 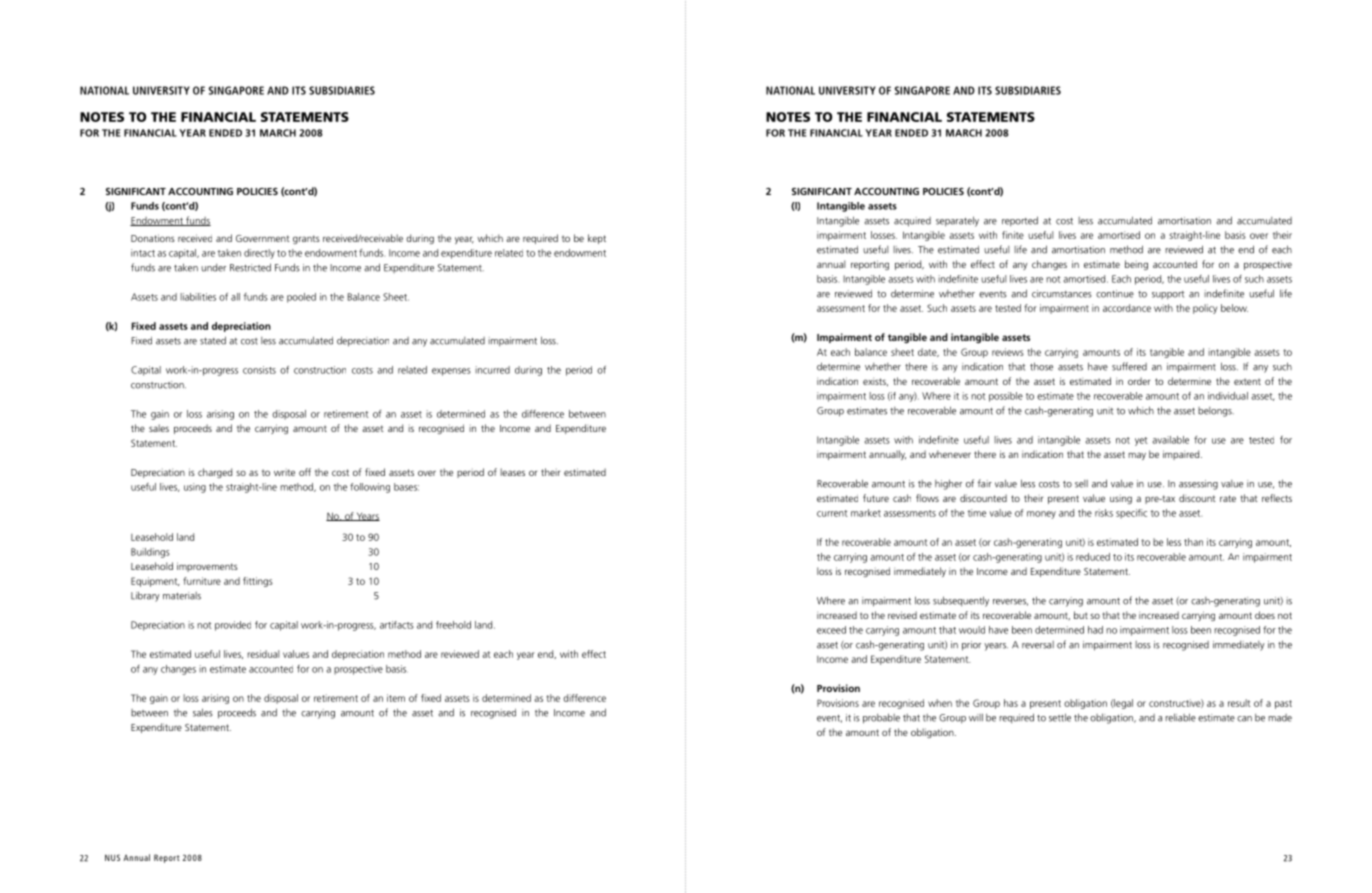 I want to click on yet, so click(x=1141, y=441).
